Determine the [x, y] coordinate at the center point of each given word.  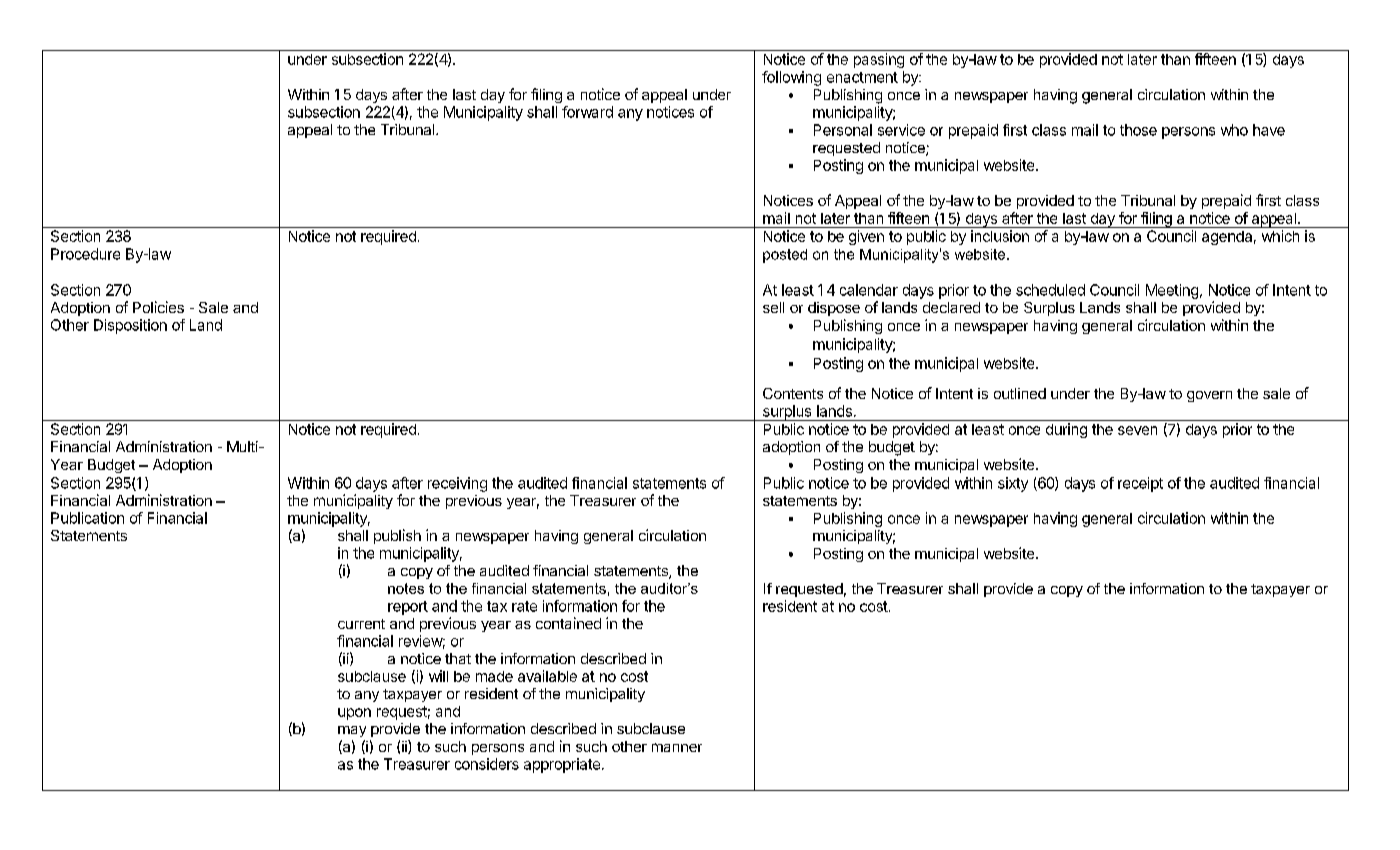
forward [587, 112]
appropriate [562, 765]
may [352, 731]
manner [677, 747]
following [791, 78]
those [1138, 130]
